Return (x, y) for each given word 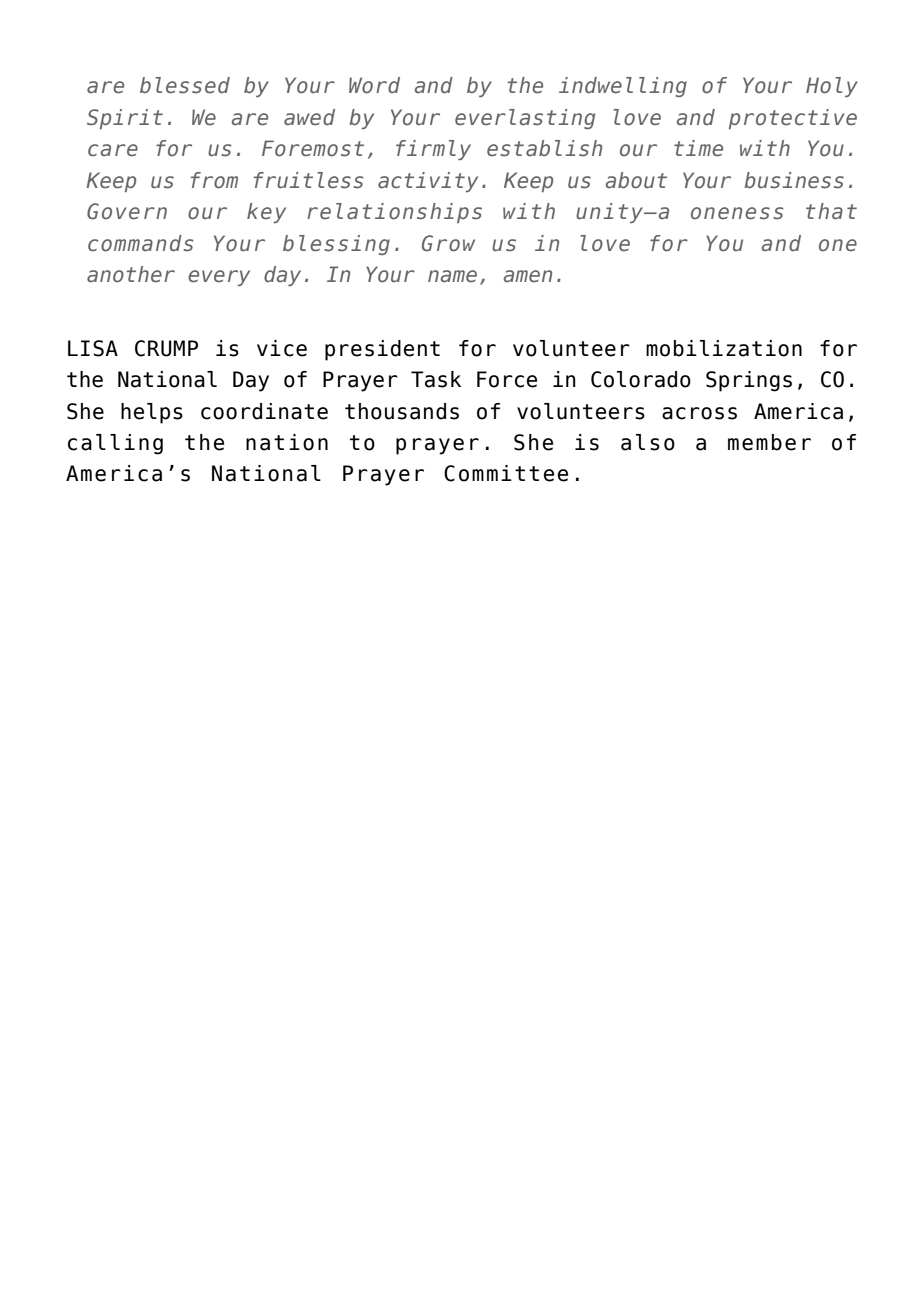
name (452, 276)
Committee (506, 473)
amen (528, 276)
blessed (185, 85)
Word (374, 85)
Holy (832, 87)
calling (115, 444)
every (219, 278)
